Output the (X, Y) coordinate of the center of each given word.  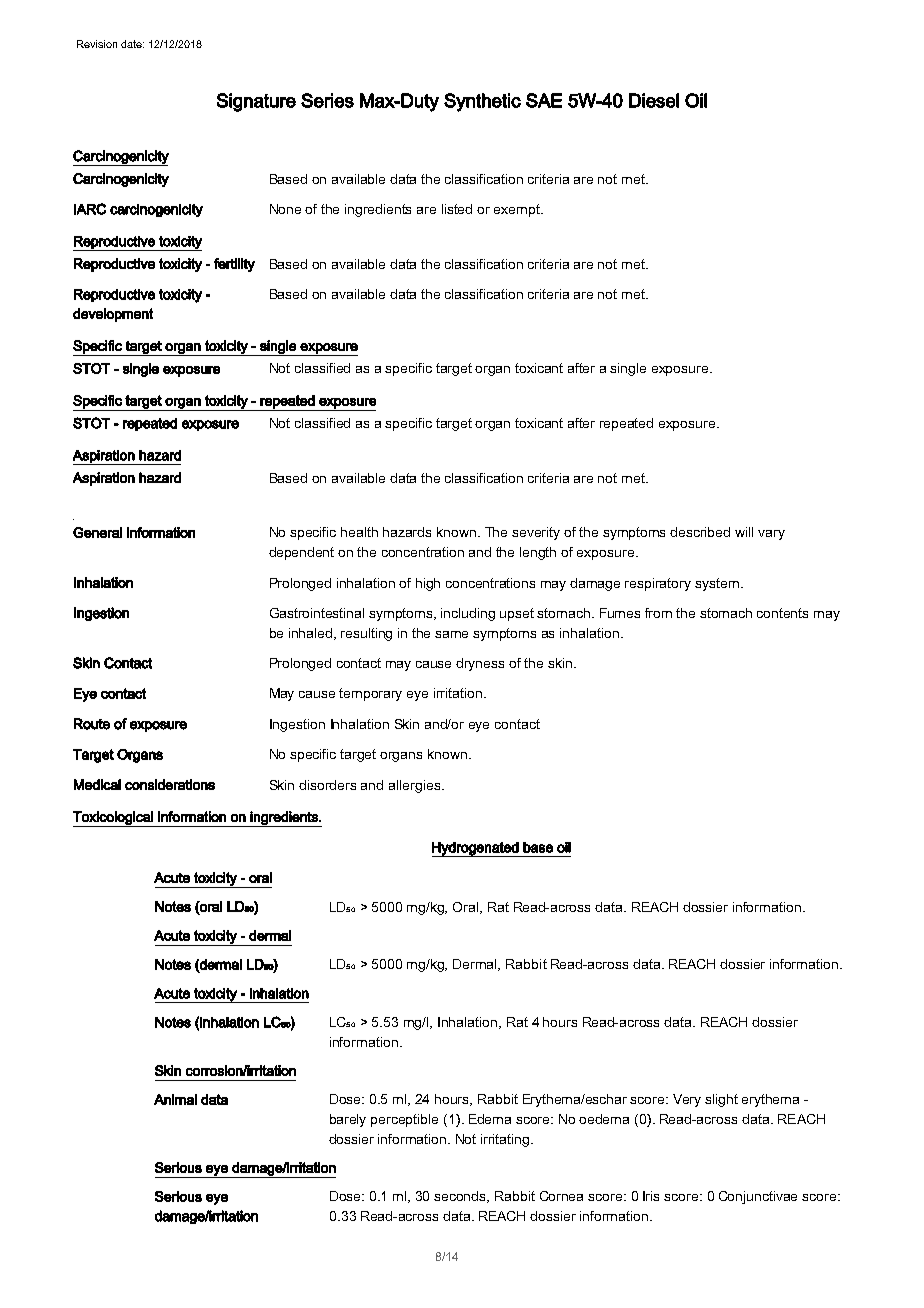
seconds (461, 1197)
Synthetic (482, 102)
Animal (175, 1099)
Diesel (654, 100)
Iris (651, 1196)
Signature (256, 102)
